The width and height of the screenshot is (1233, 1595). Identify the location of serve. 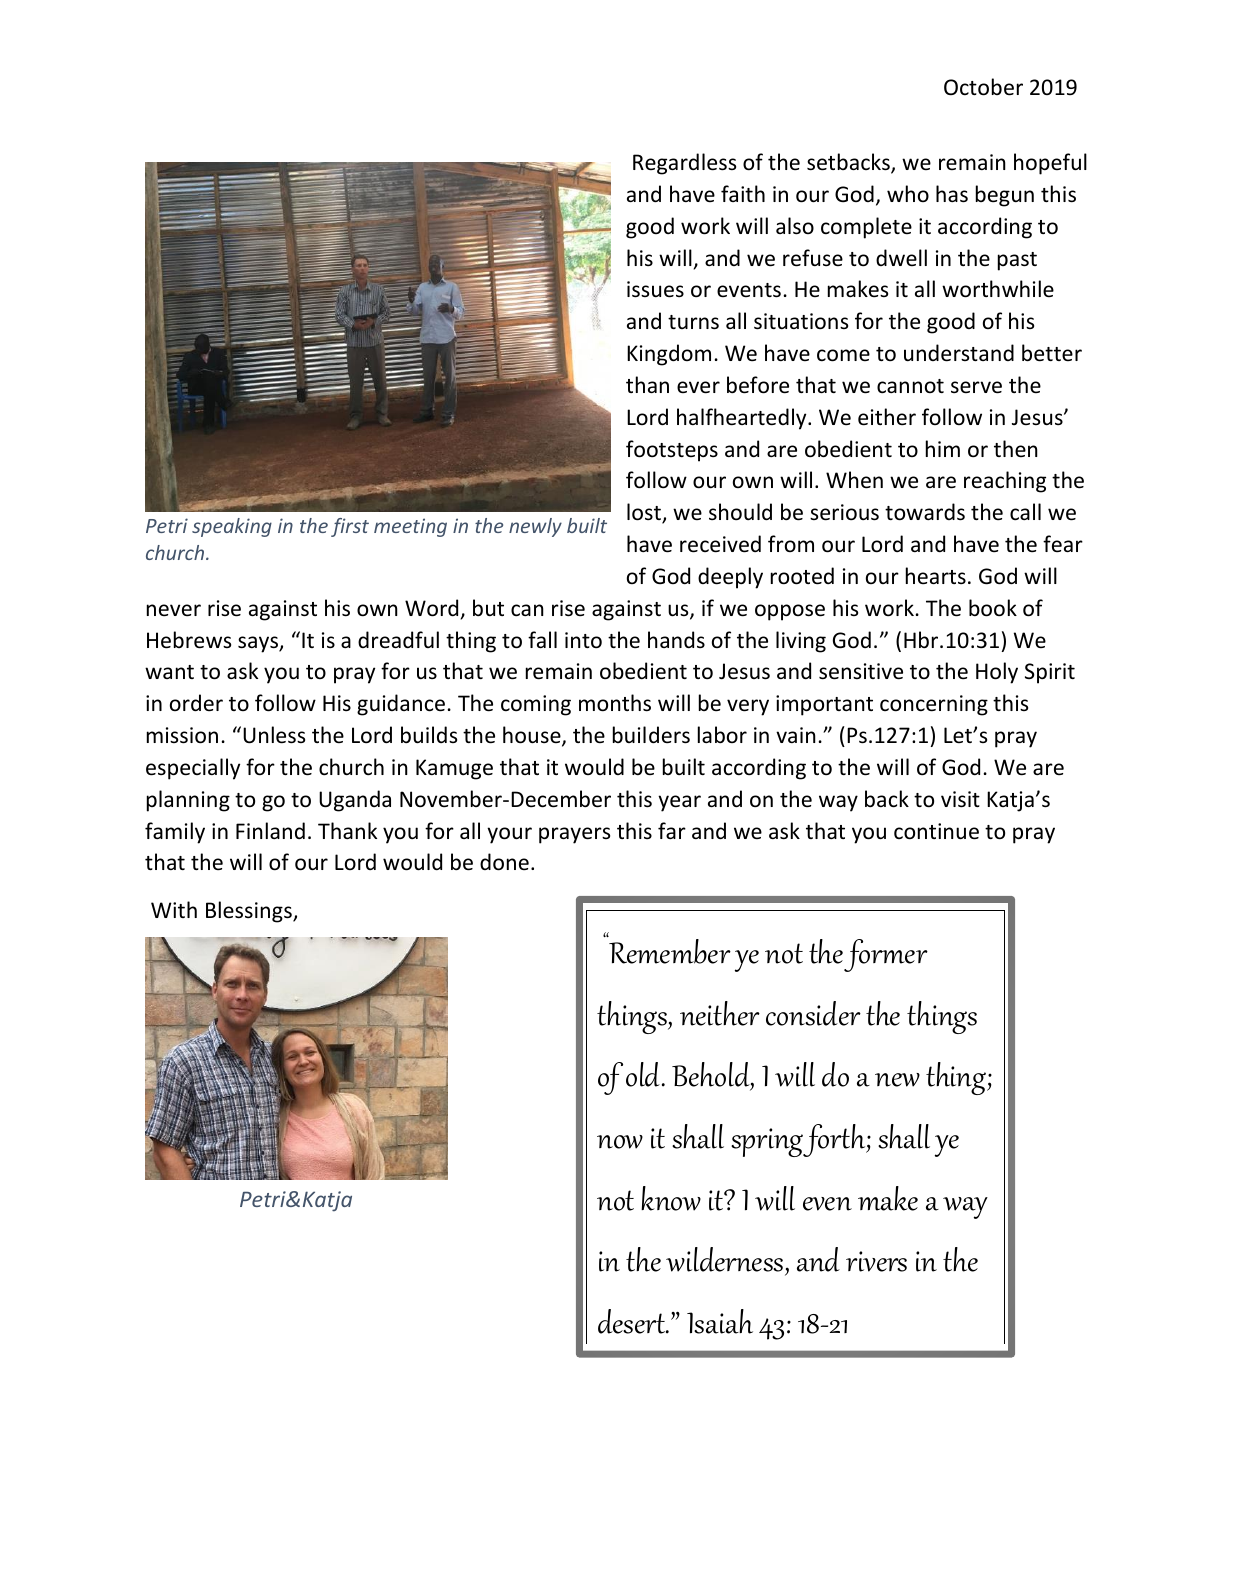
(976, 387).
